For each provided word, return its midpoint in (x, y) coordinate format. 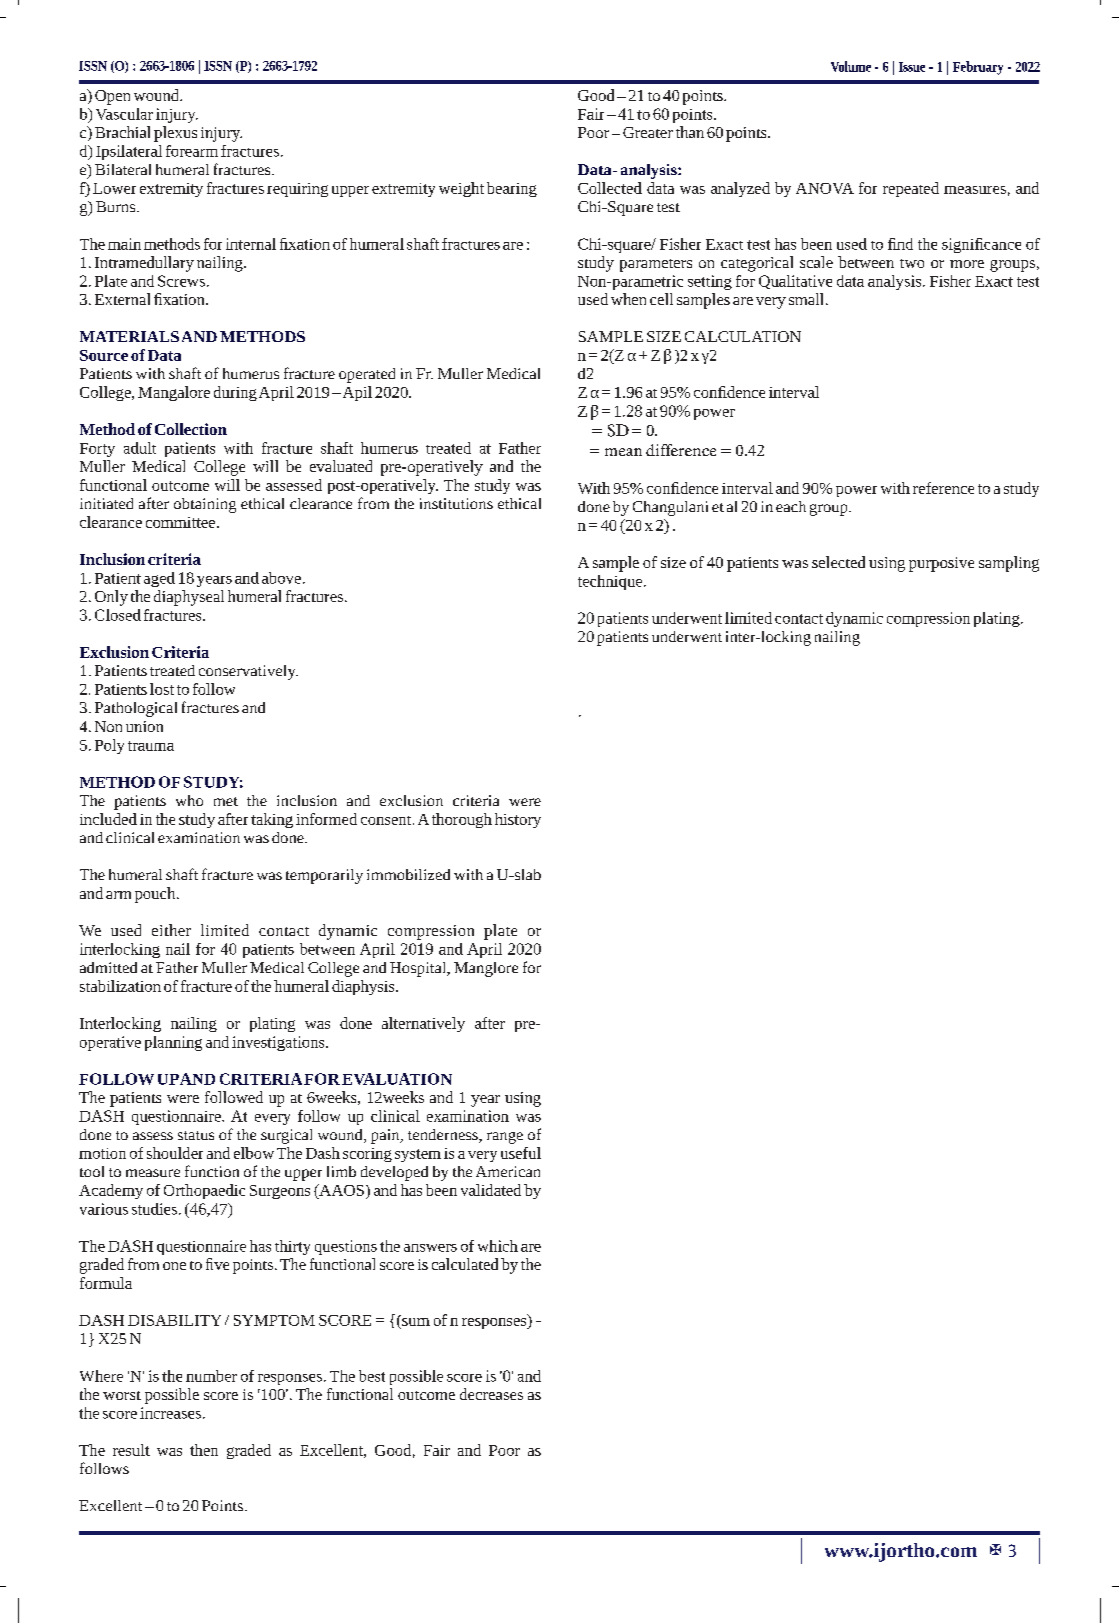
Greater (648, 132)
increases (170, 1413)
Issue (912, 67)
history (518, 820)
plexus (175, 134)
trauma (151, 746)
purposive (941, 564)
